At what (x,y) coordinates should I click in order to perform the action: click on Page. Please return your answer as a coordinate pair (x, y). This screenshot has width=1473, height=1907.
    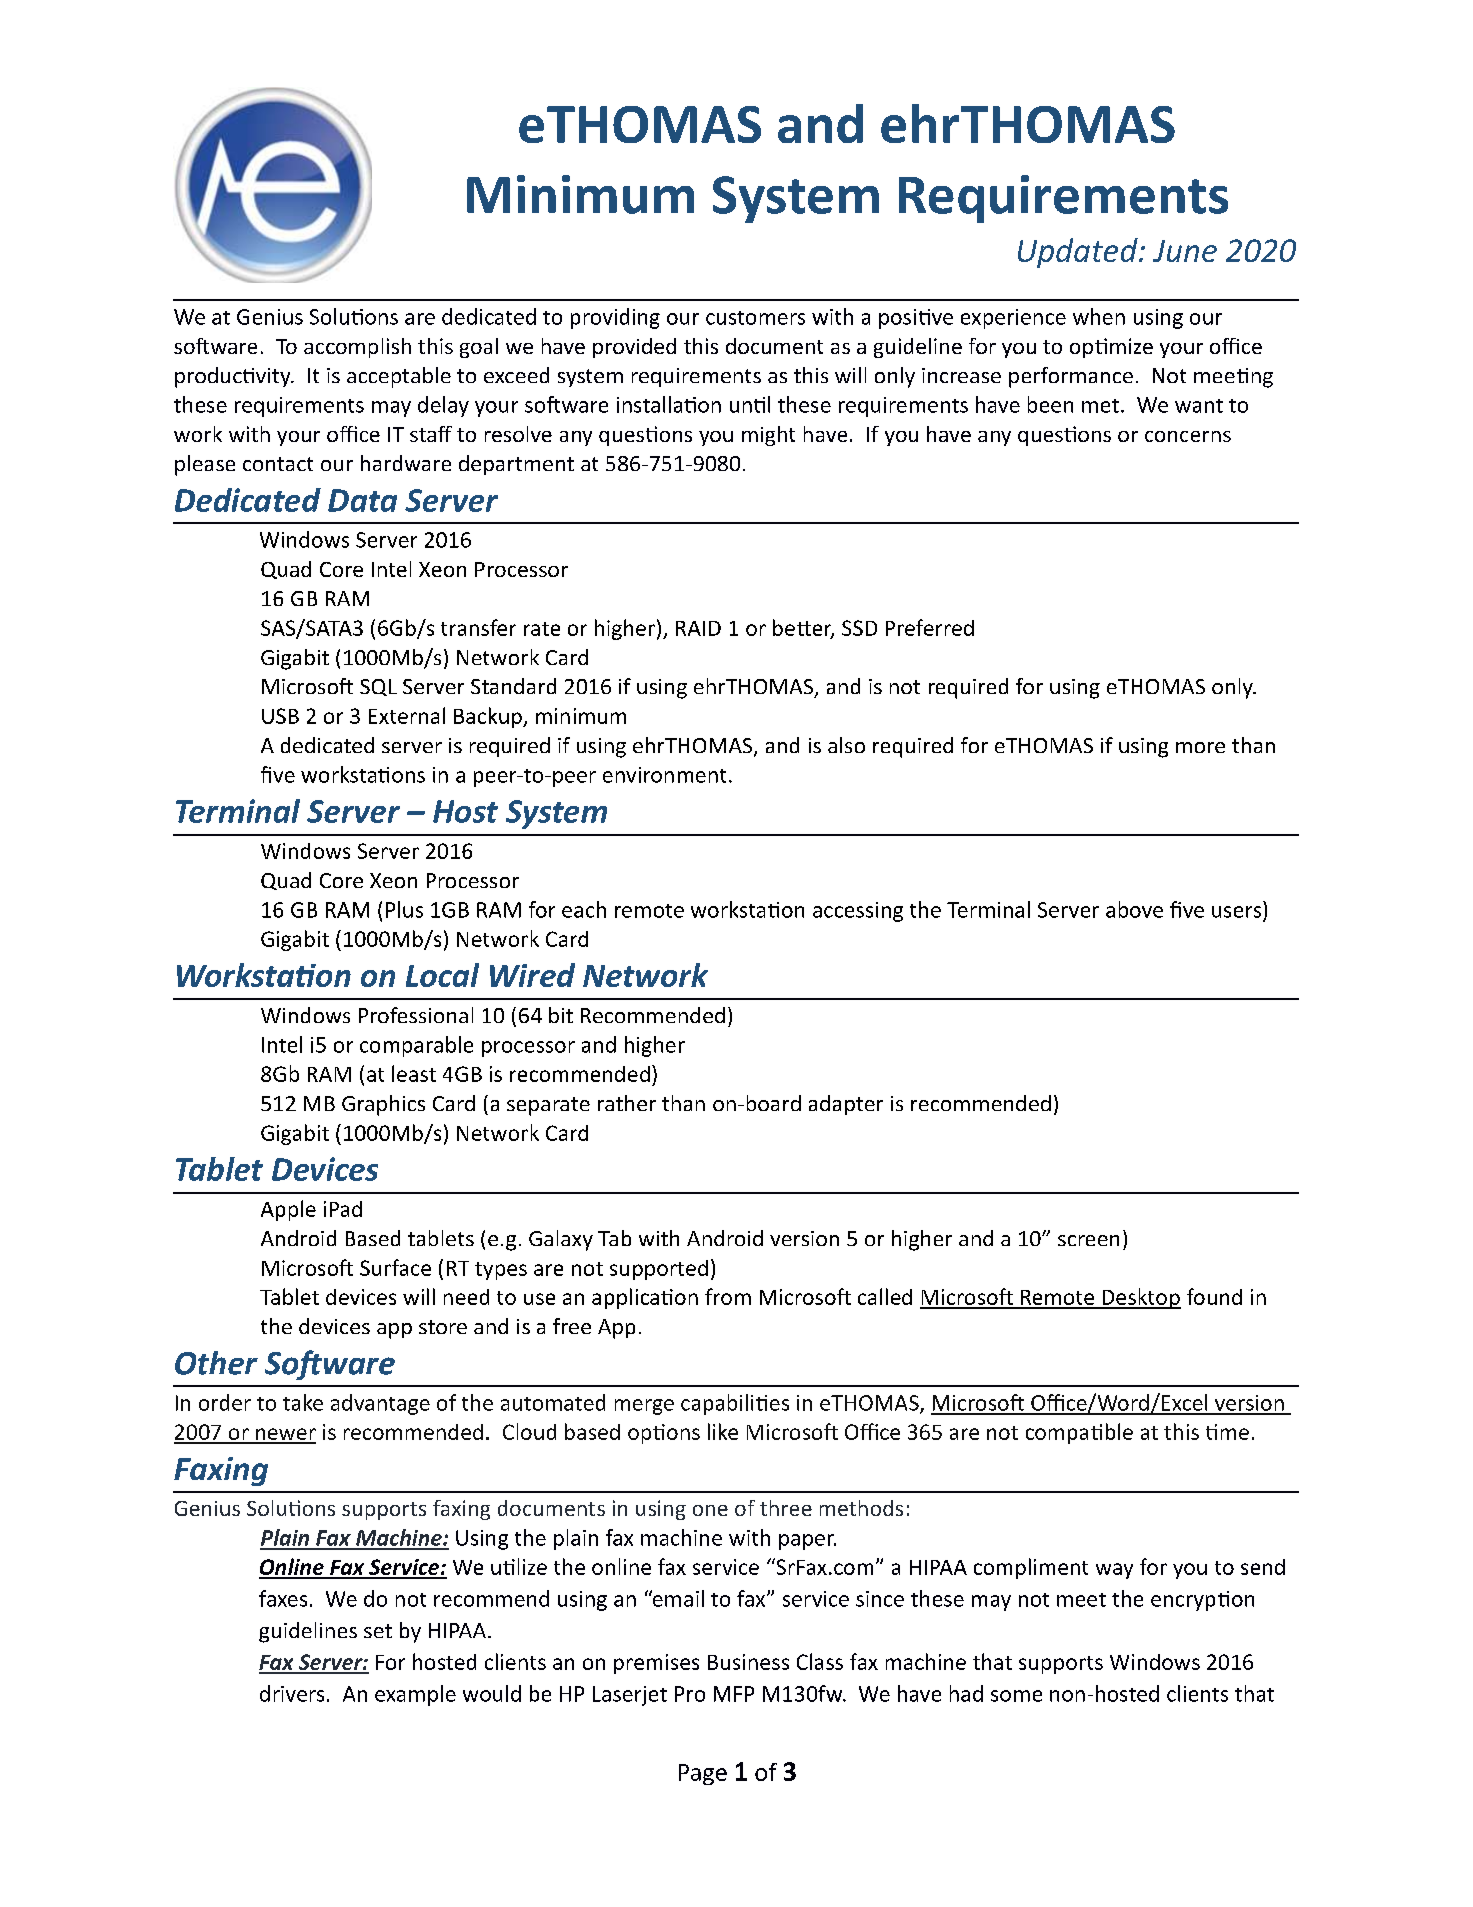
    Looking at the image, I should click on (703, 1774).
